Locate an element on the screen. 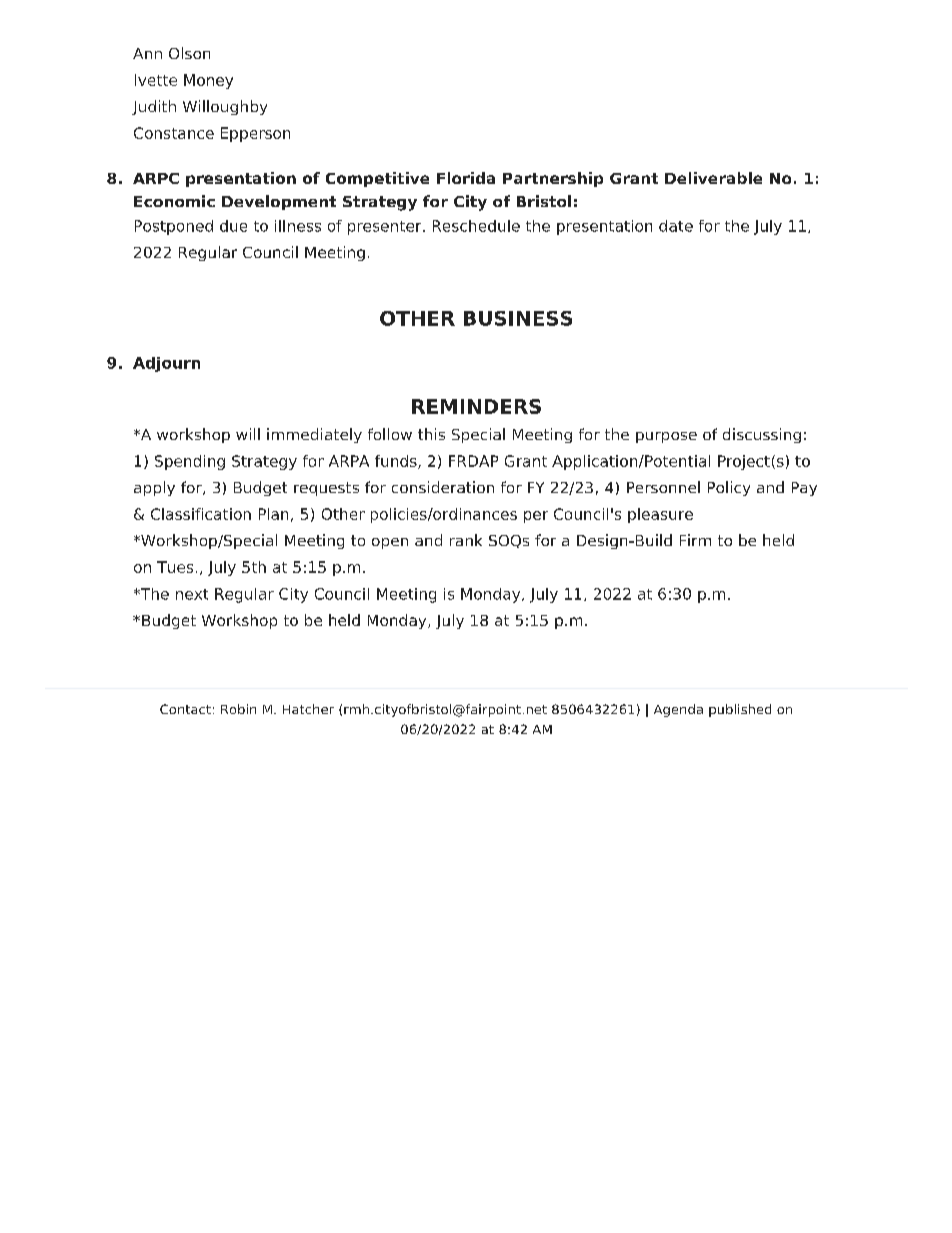  Money is located at coordinates (208, 81).
